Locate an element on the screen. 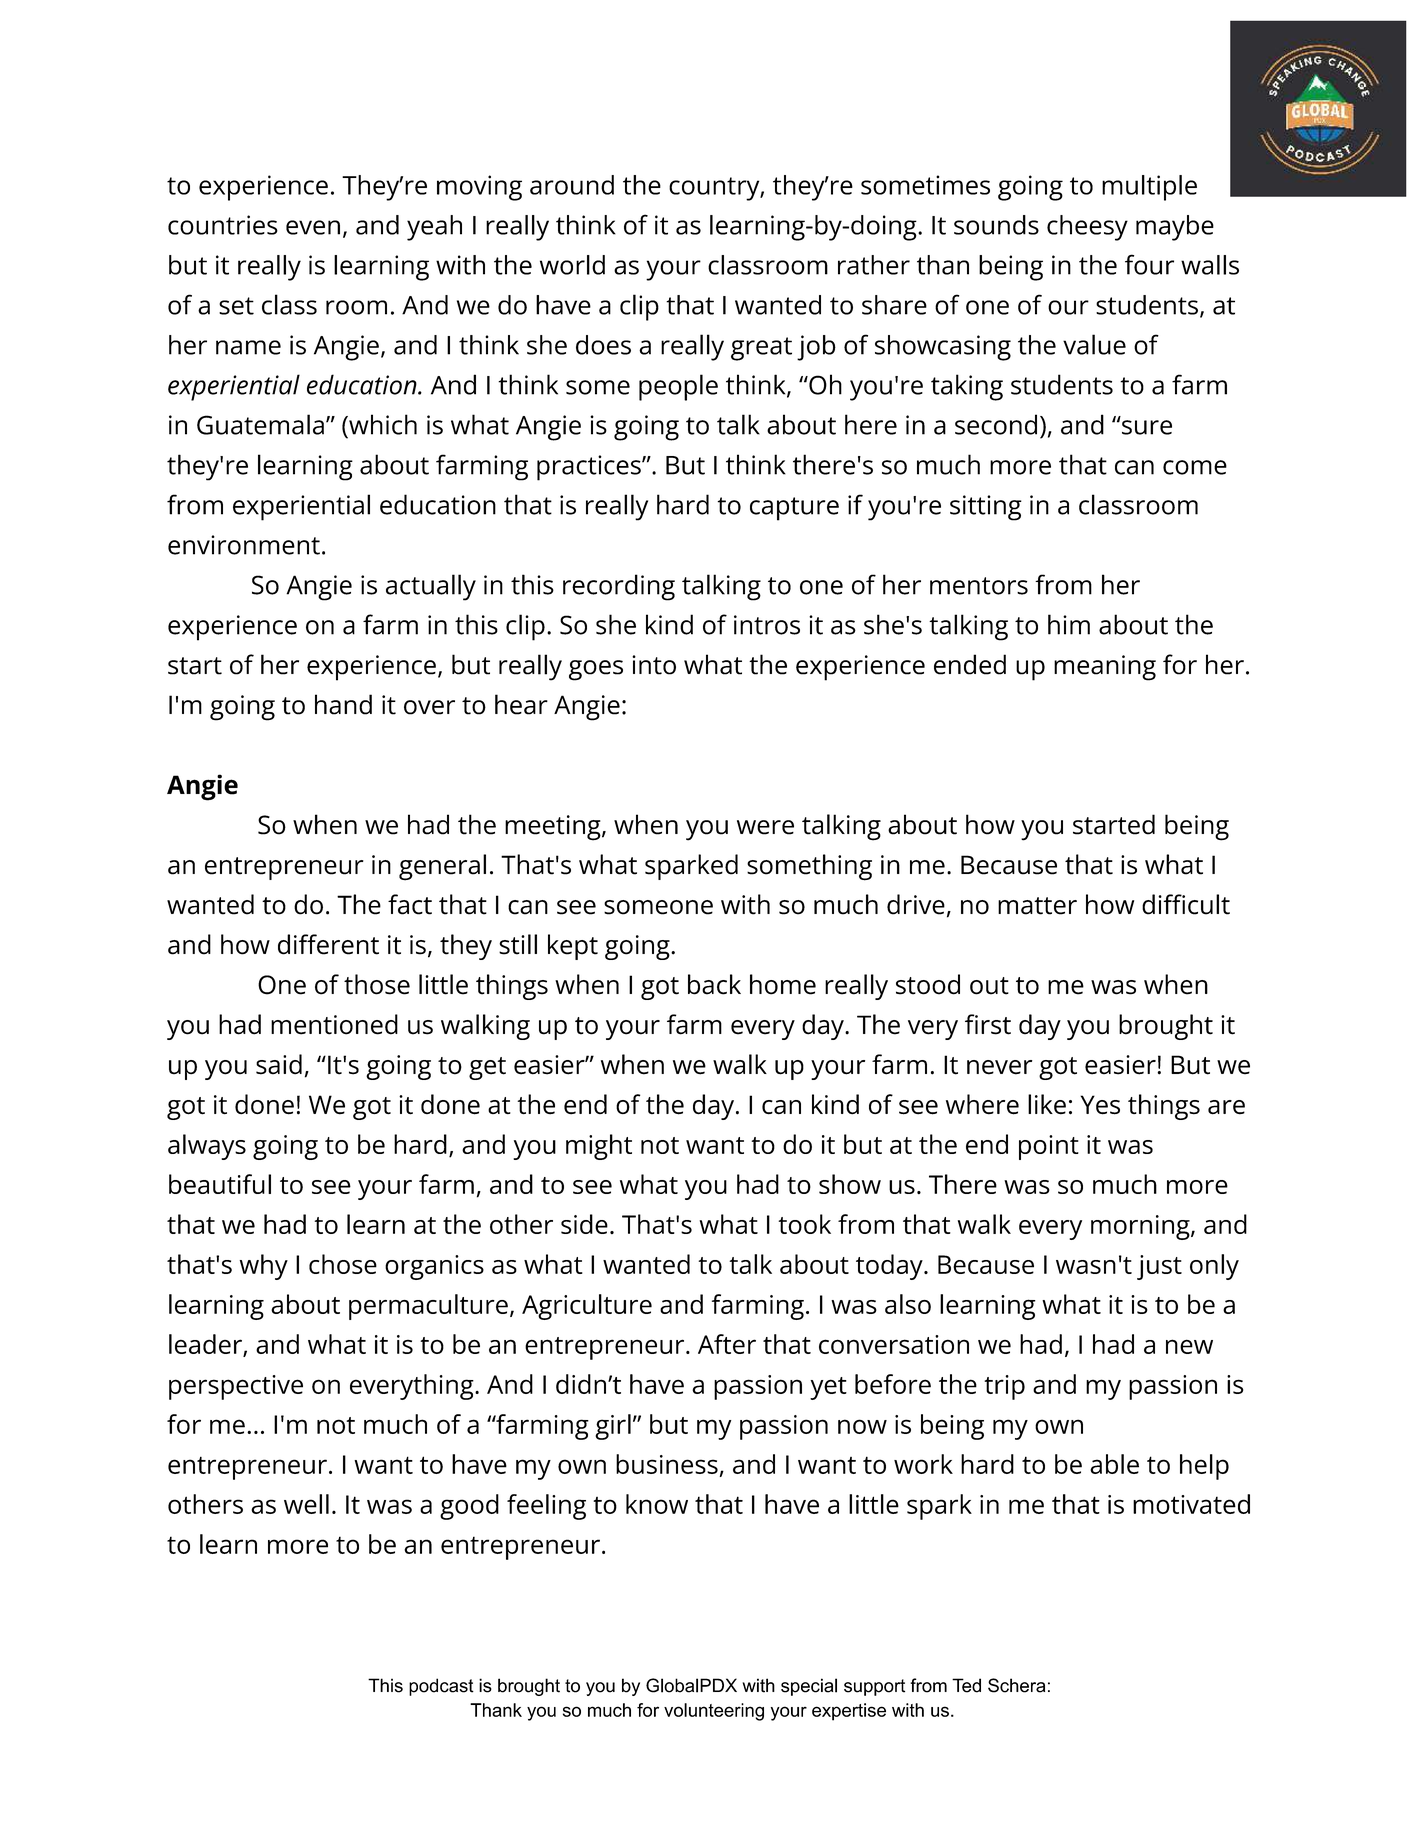 Image resolution: width=1420 pixels, height=1838 pixels. back is located at coordinates (714, 984).
